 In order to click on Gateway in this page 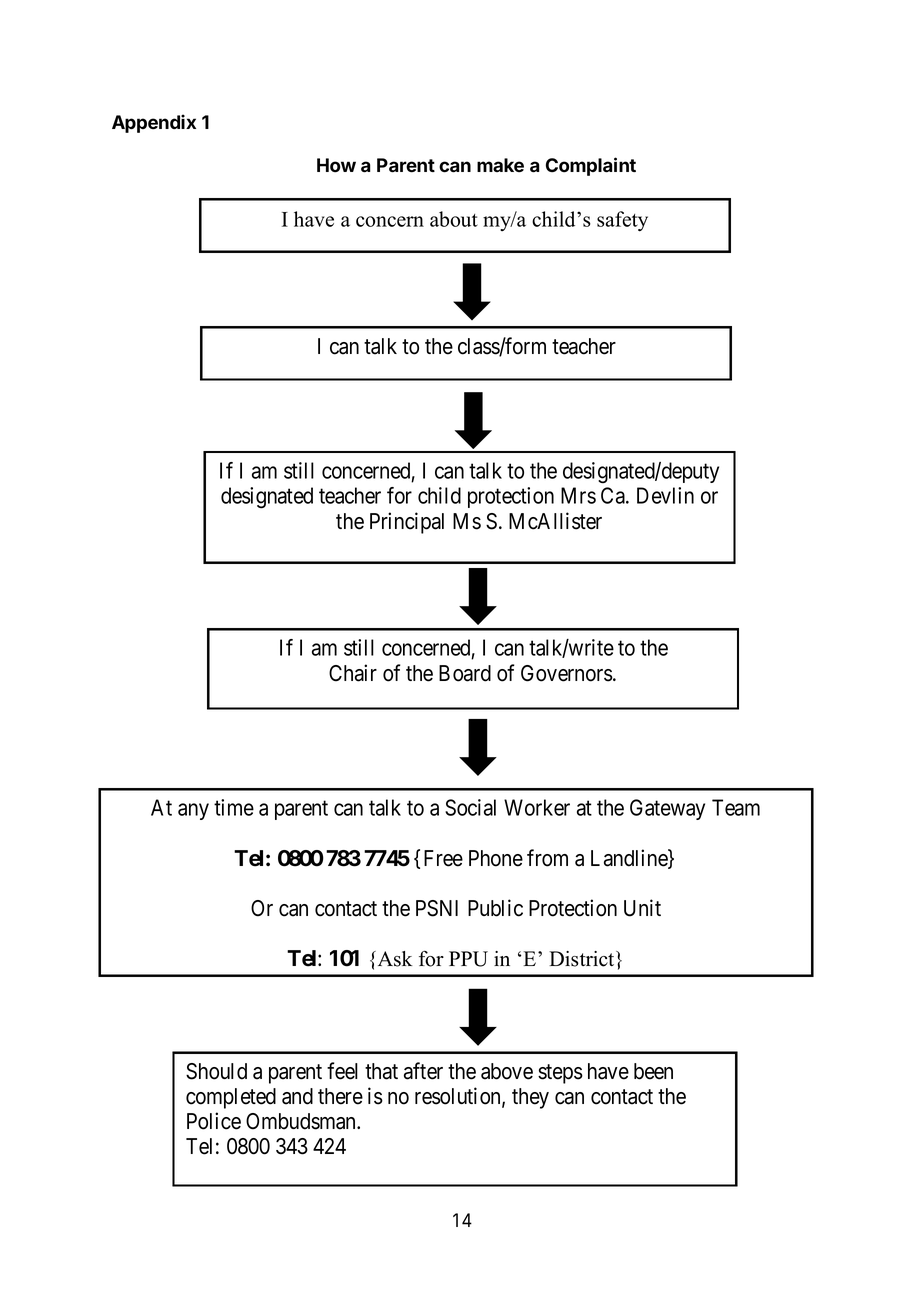, I will do `click(667, 809)`.
